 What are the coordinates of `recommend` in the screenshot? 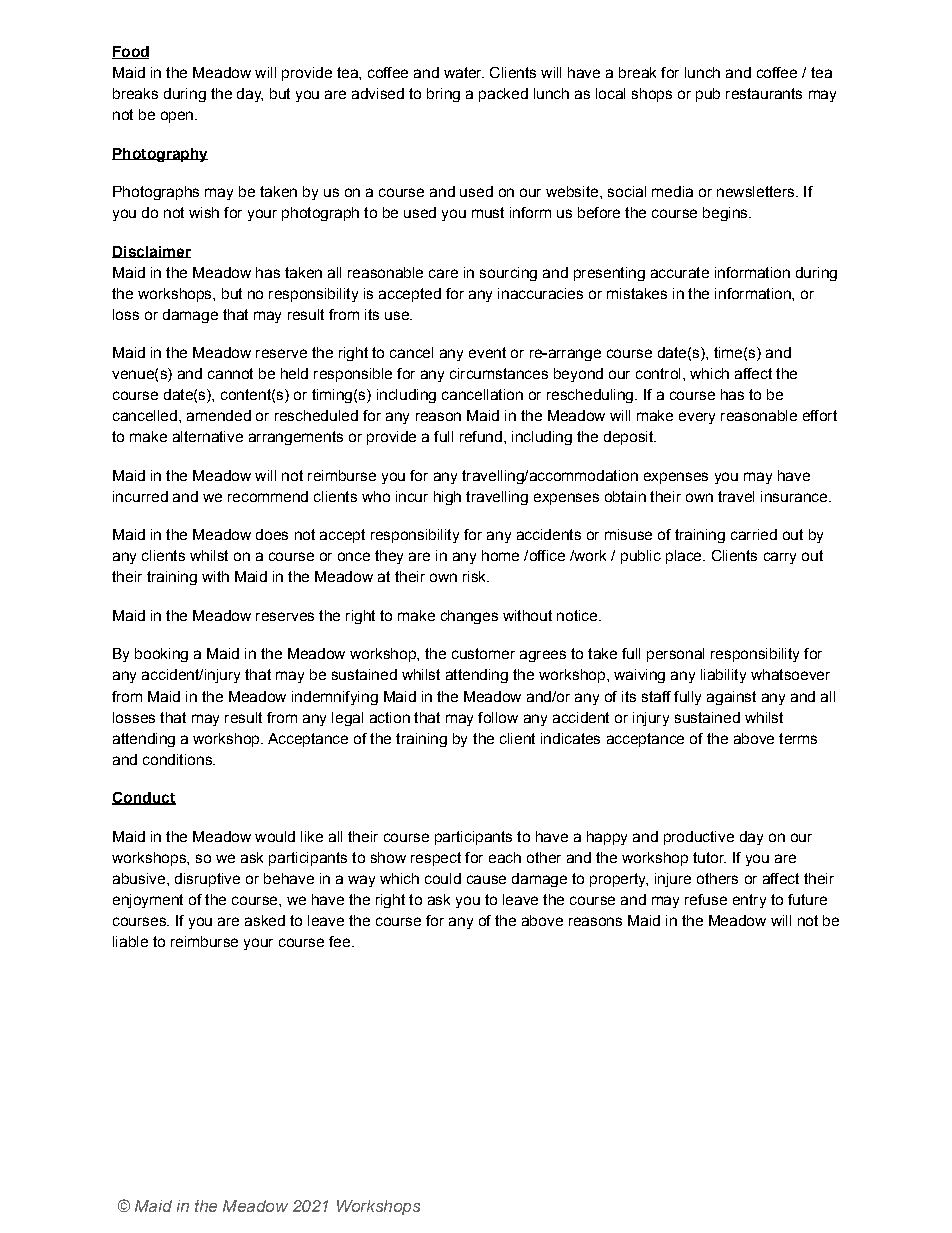 It's located at (268, 496).
